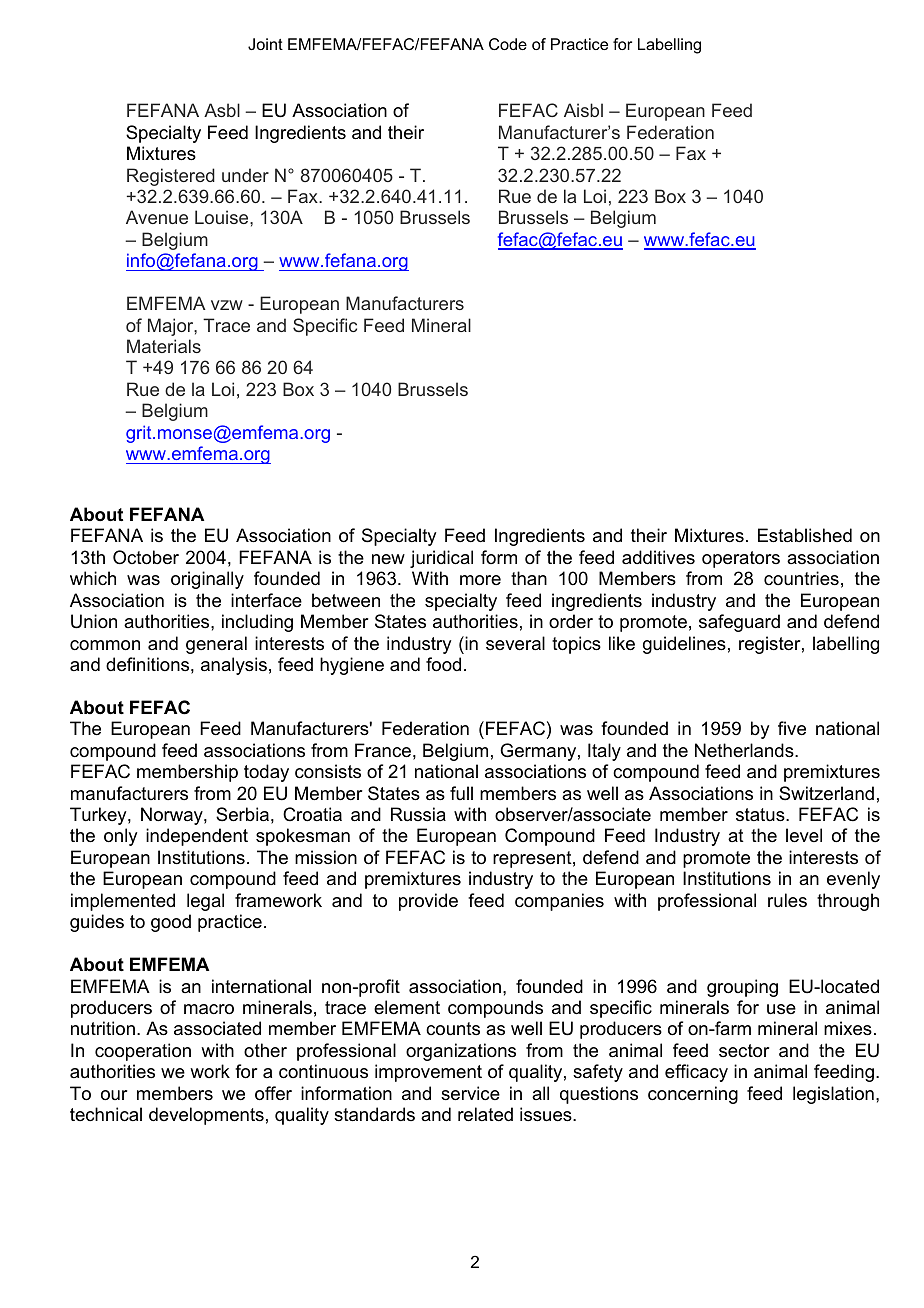  Describe the element at coordinates (508, 44) in the screenshot. I see `Code` at that location.
